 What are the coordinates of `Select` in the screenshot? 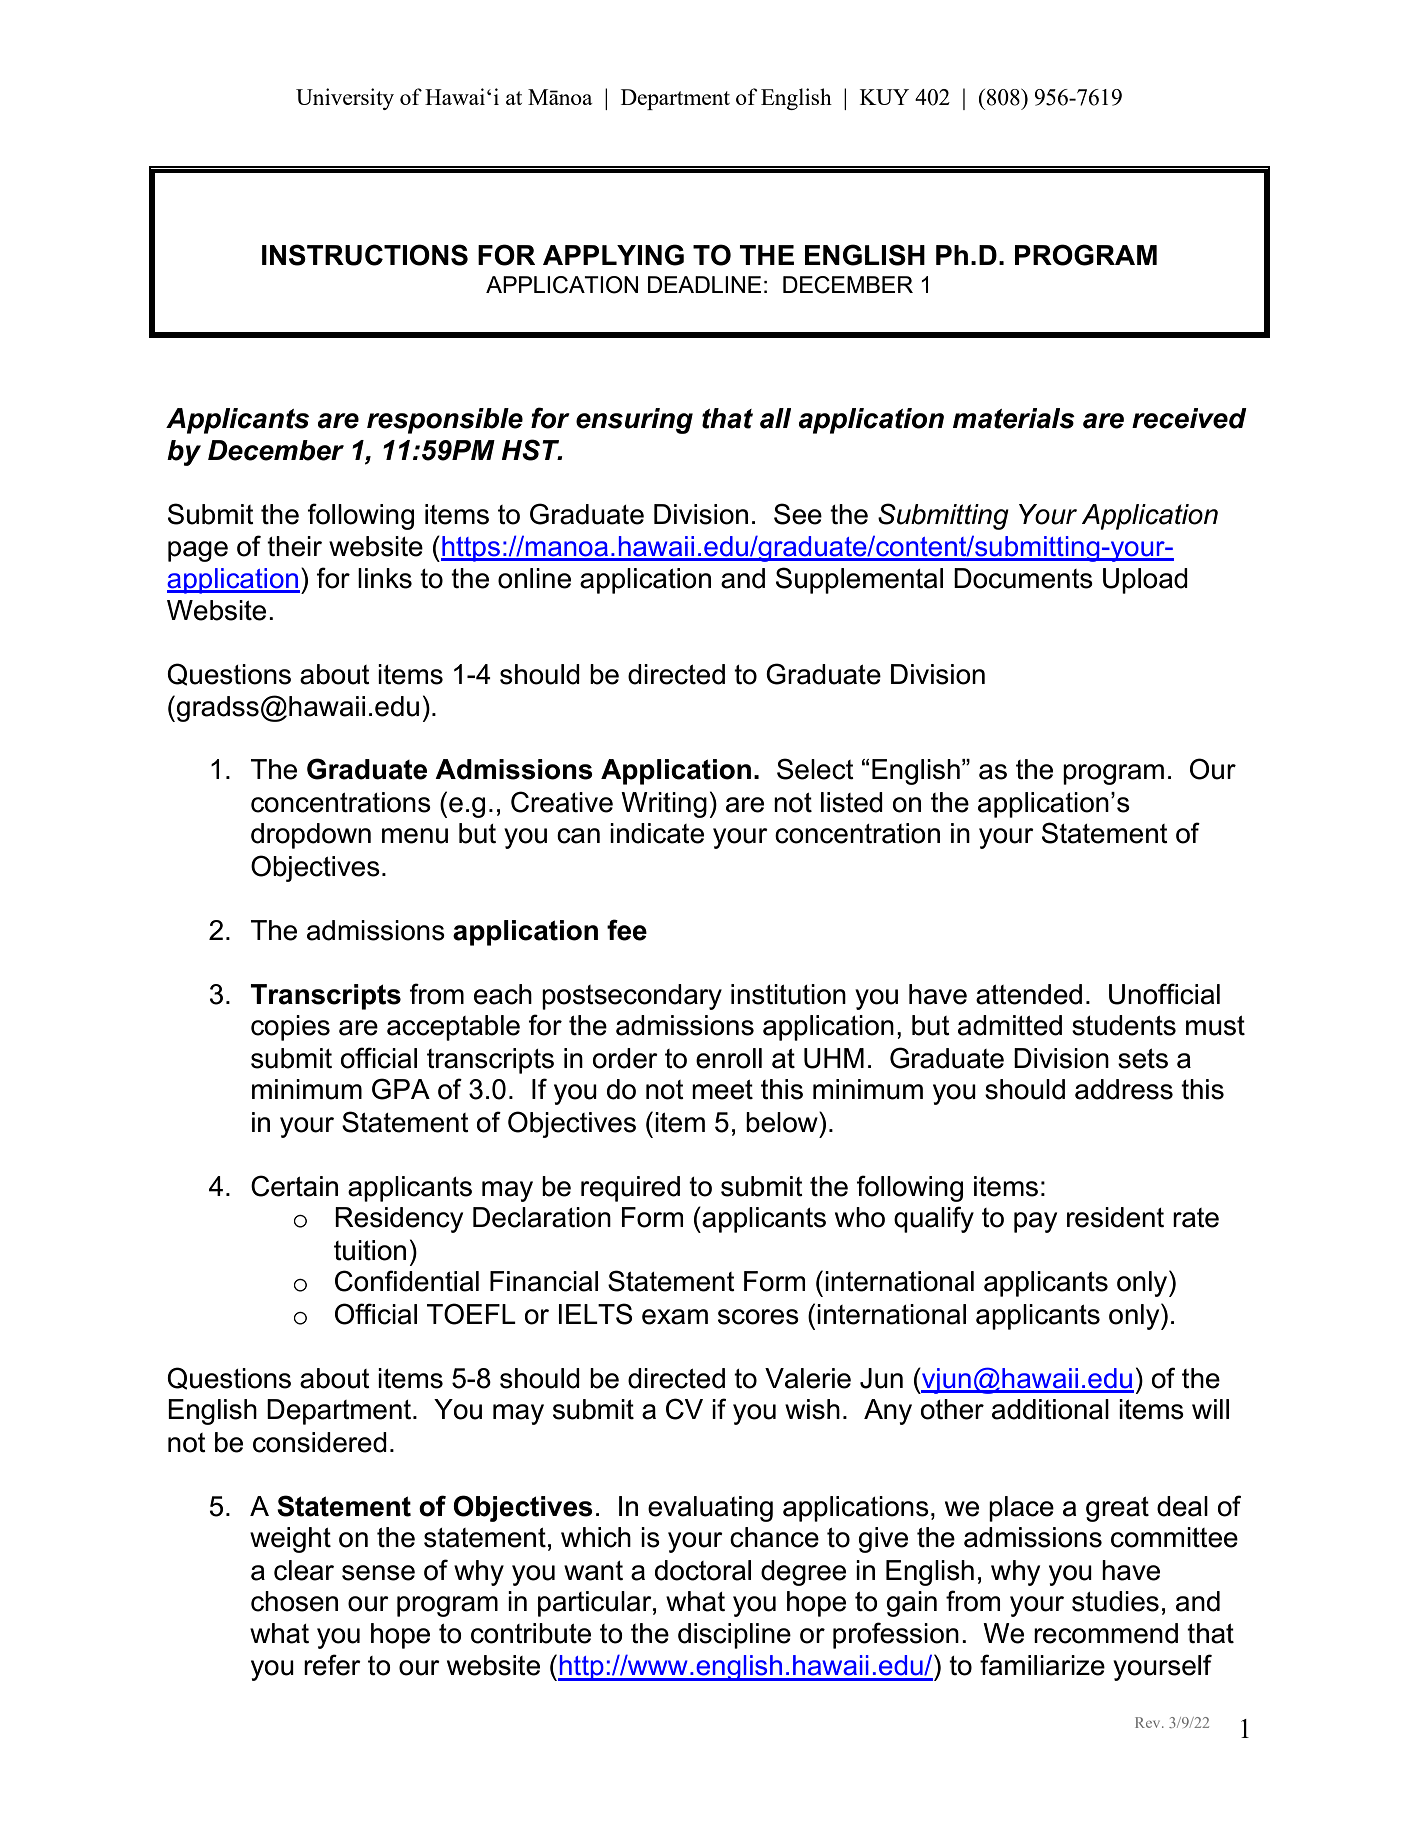 It's located at (815, 769).
